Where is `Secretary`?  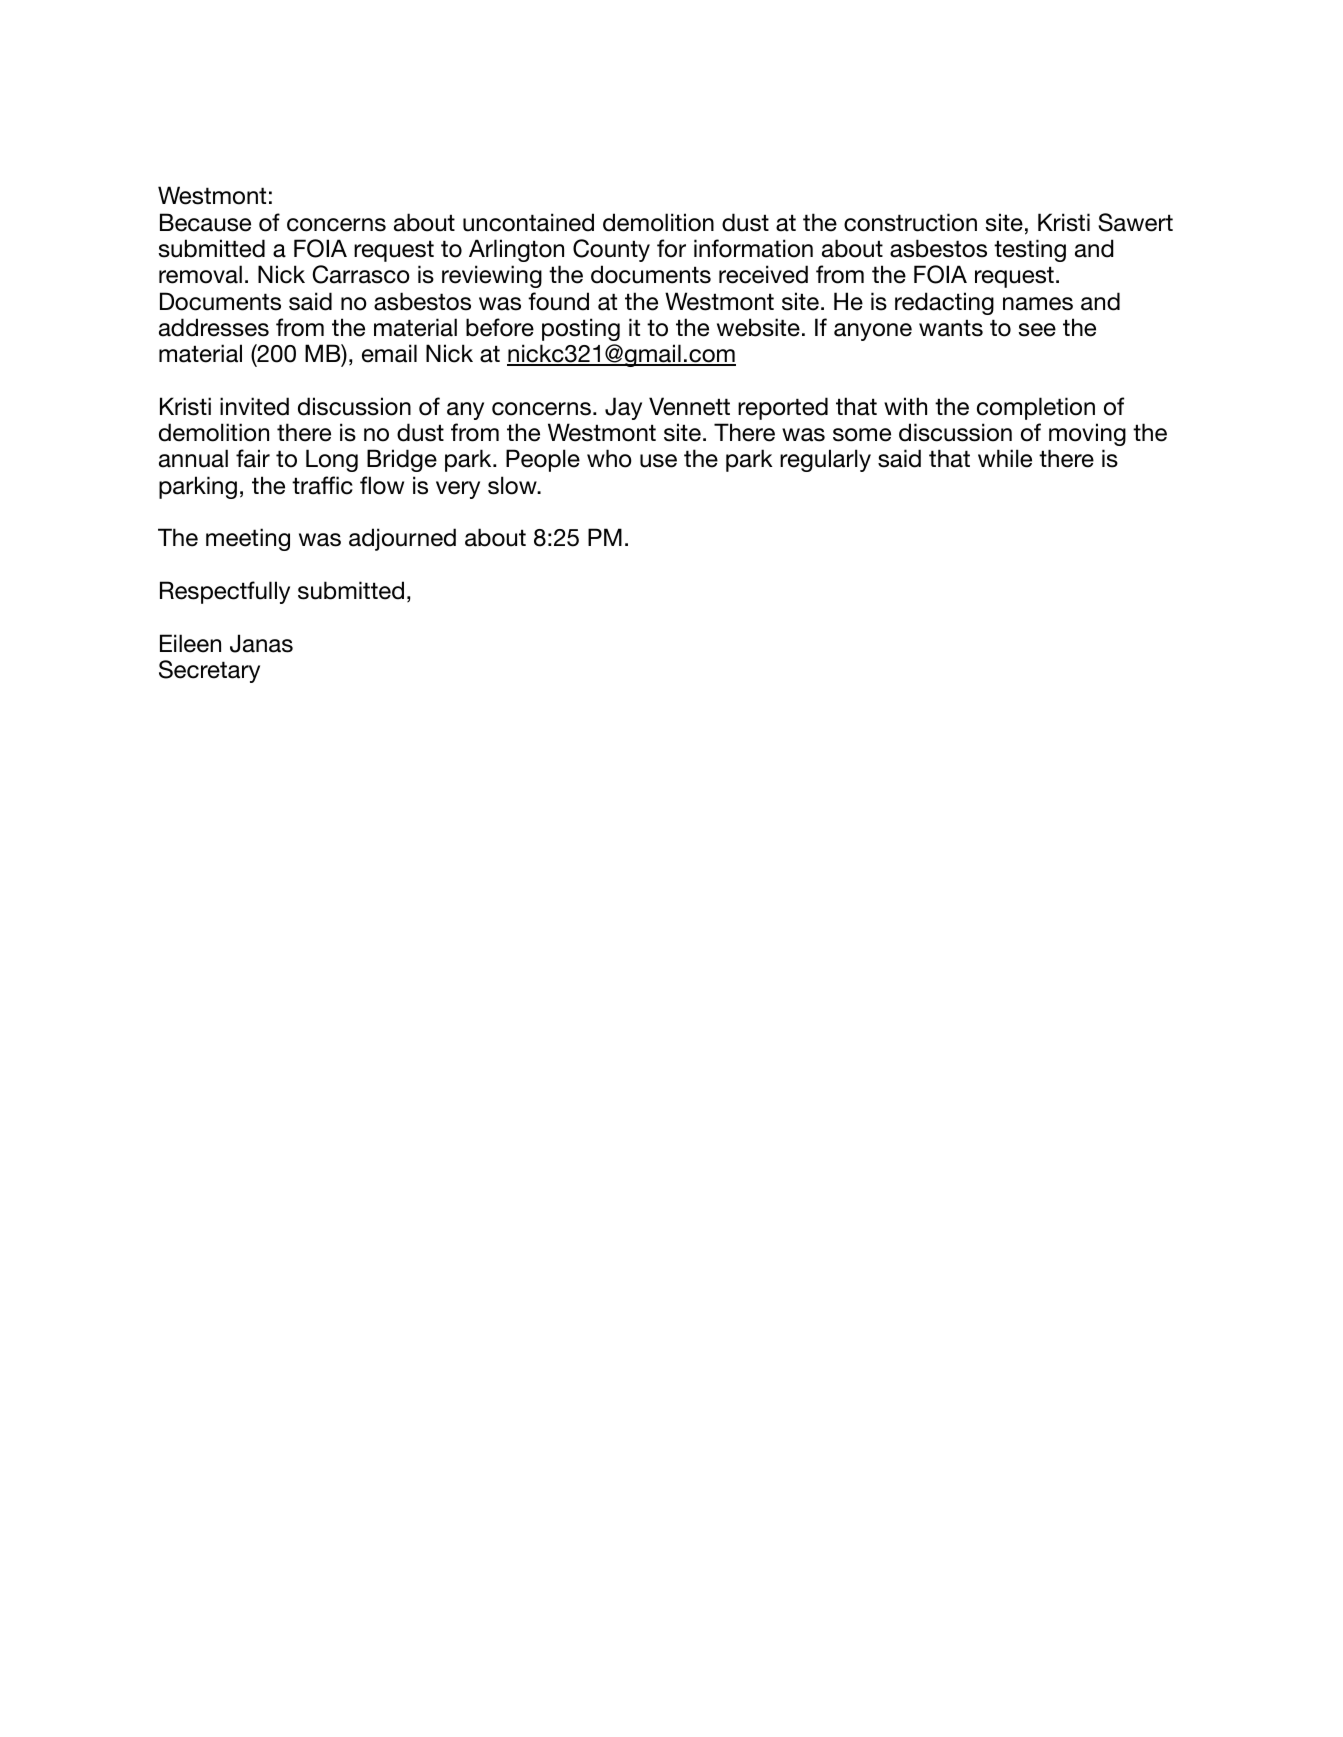
Secretary is located at coordinates (209, 671).
